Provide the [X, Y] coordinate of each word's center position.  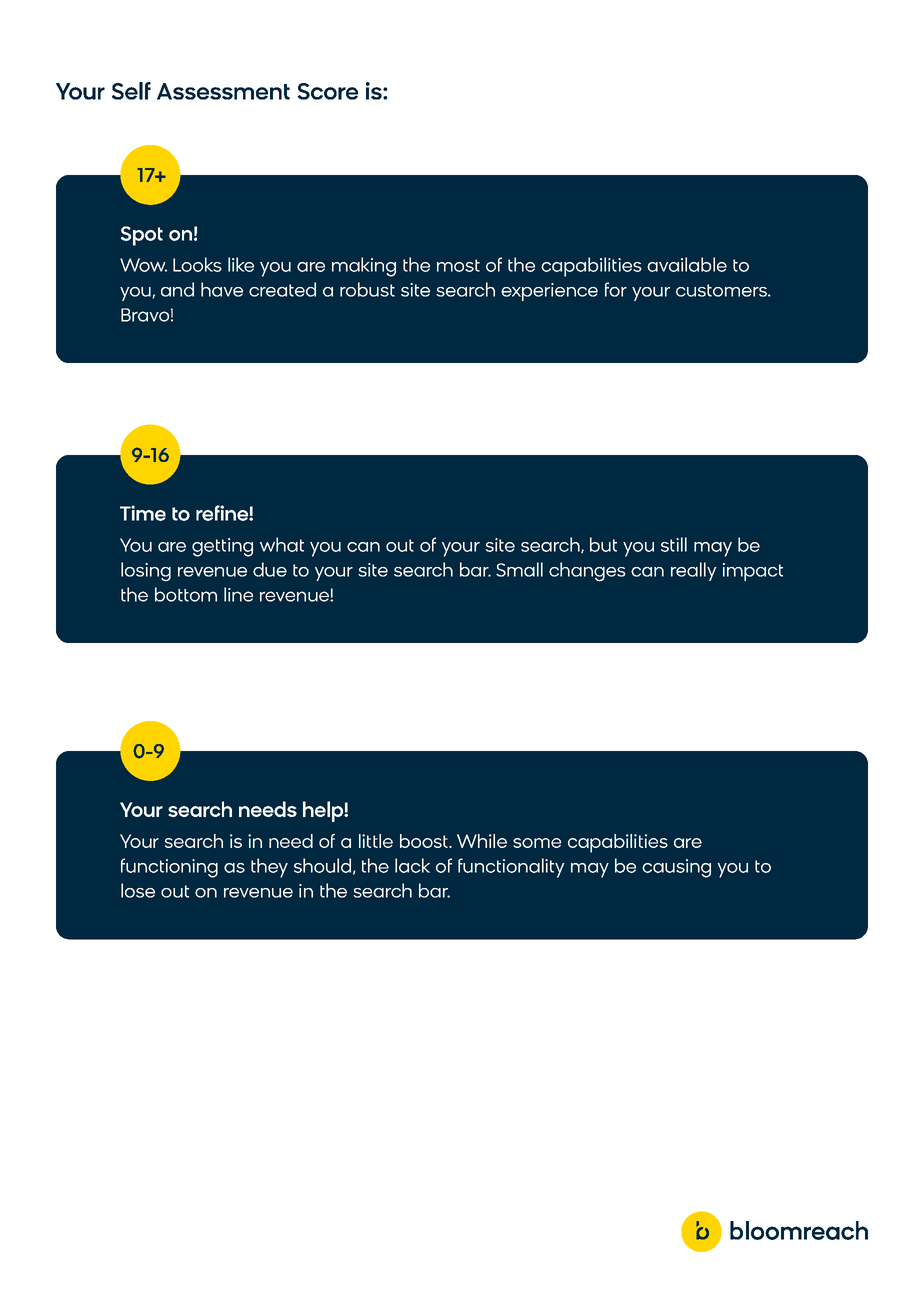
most [458, 265]
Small [519, 569]
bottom [186, 594]
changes [587, 572]
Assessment [223, 91]
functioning [169, 868]
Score [327, 91]
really [694, 571]
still [674, 544]
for [616, 289]
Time [143, 513]
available [687, 264]
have [222, 289]
